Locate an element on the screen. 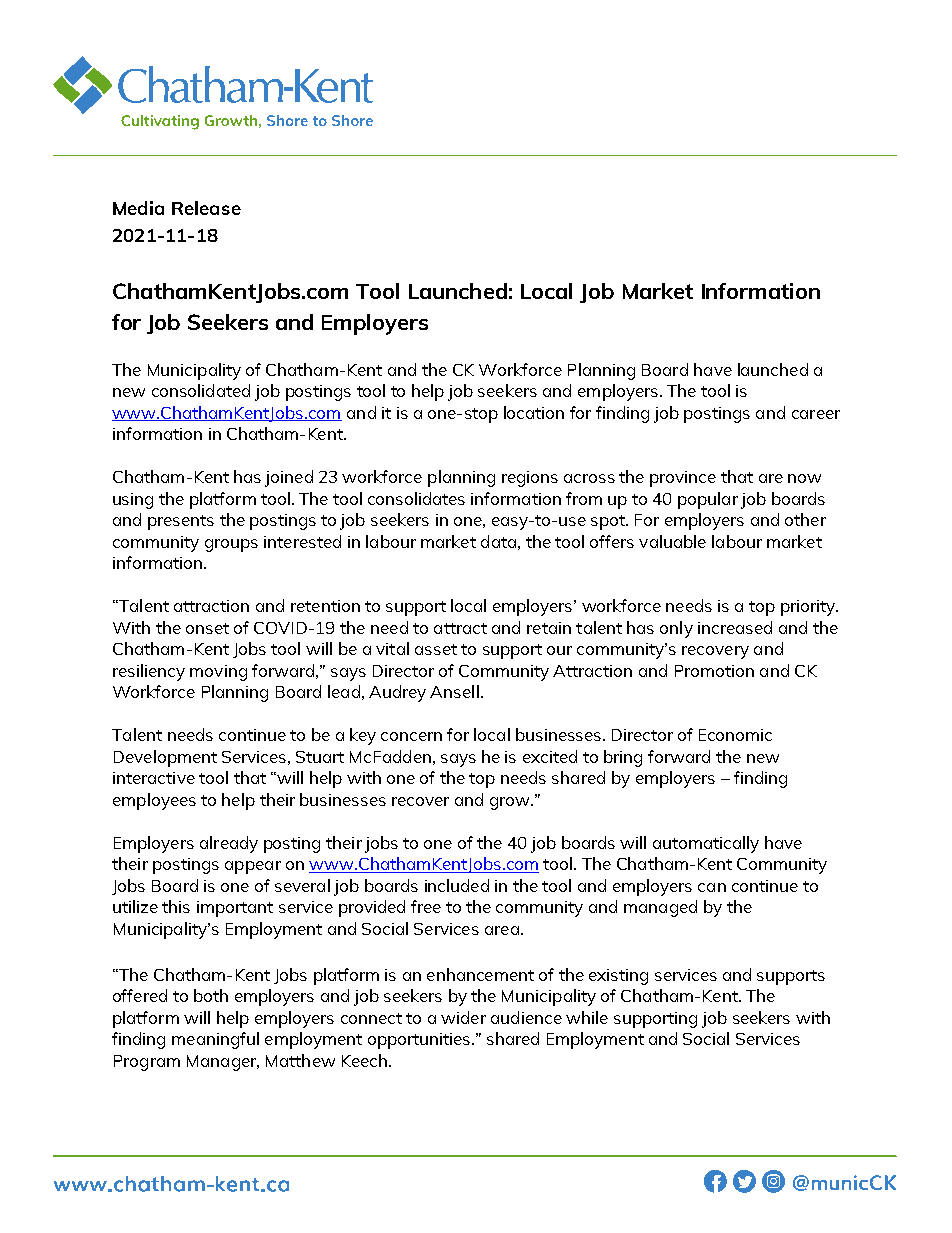 This screenshot has height=1233, width=952. location is located at coordinates (534, 412).
